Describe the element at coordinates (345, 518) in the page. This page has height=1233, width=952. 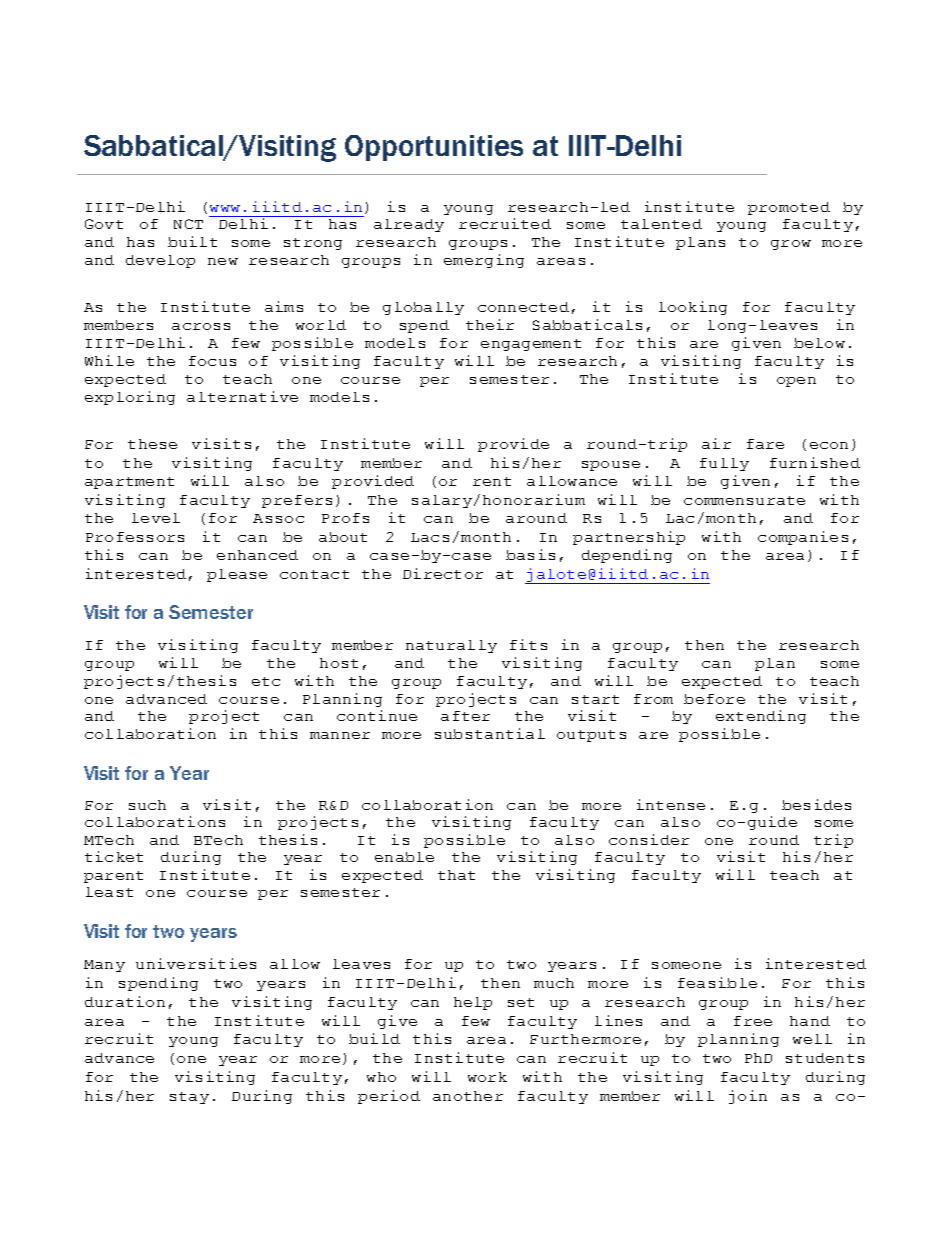
I see `Profs` at that location.
